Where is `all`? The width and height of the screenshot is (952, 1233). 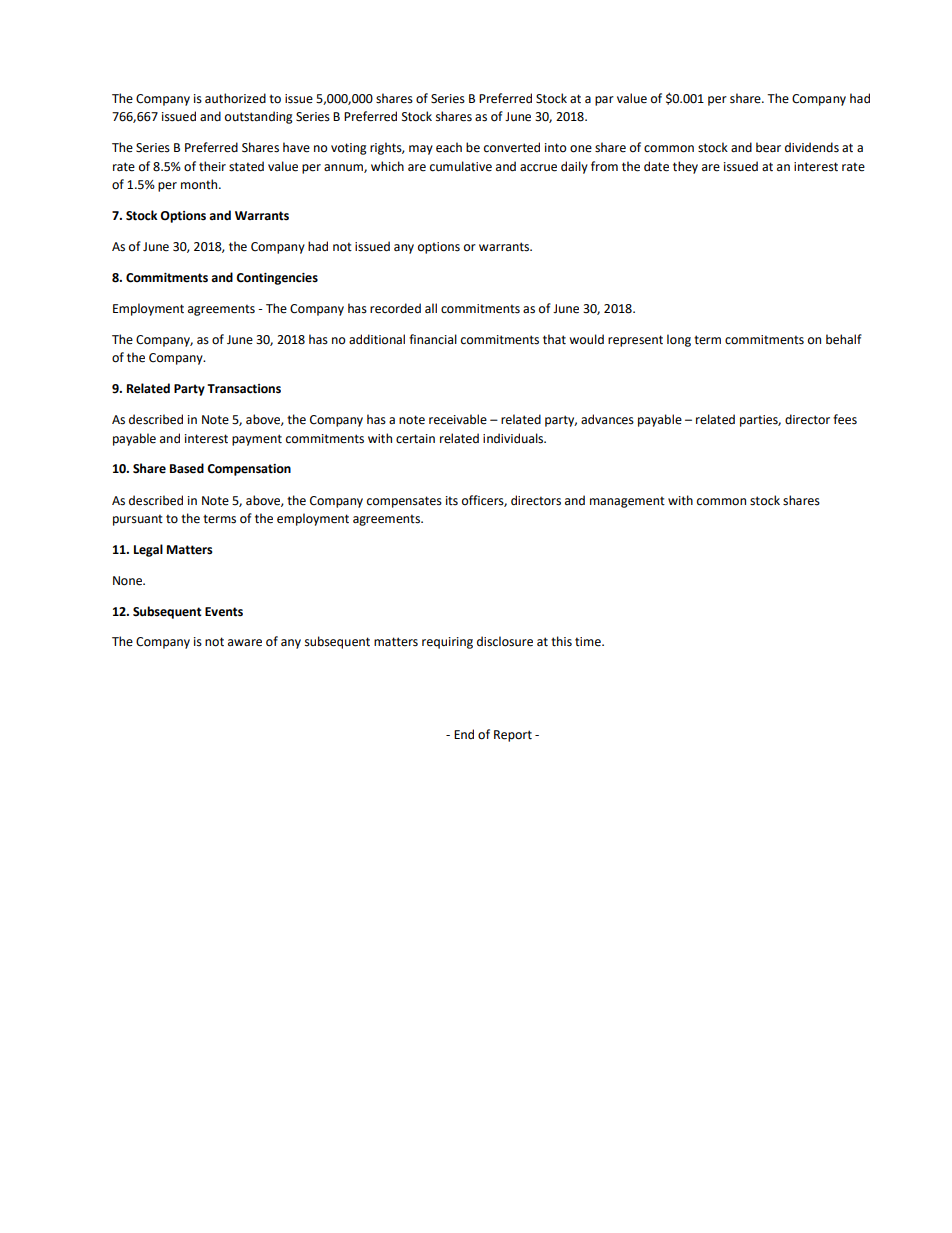
all is located at coordinates (431, 308).
